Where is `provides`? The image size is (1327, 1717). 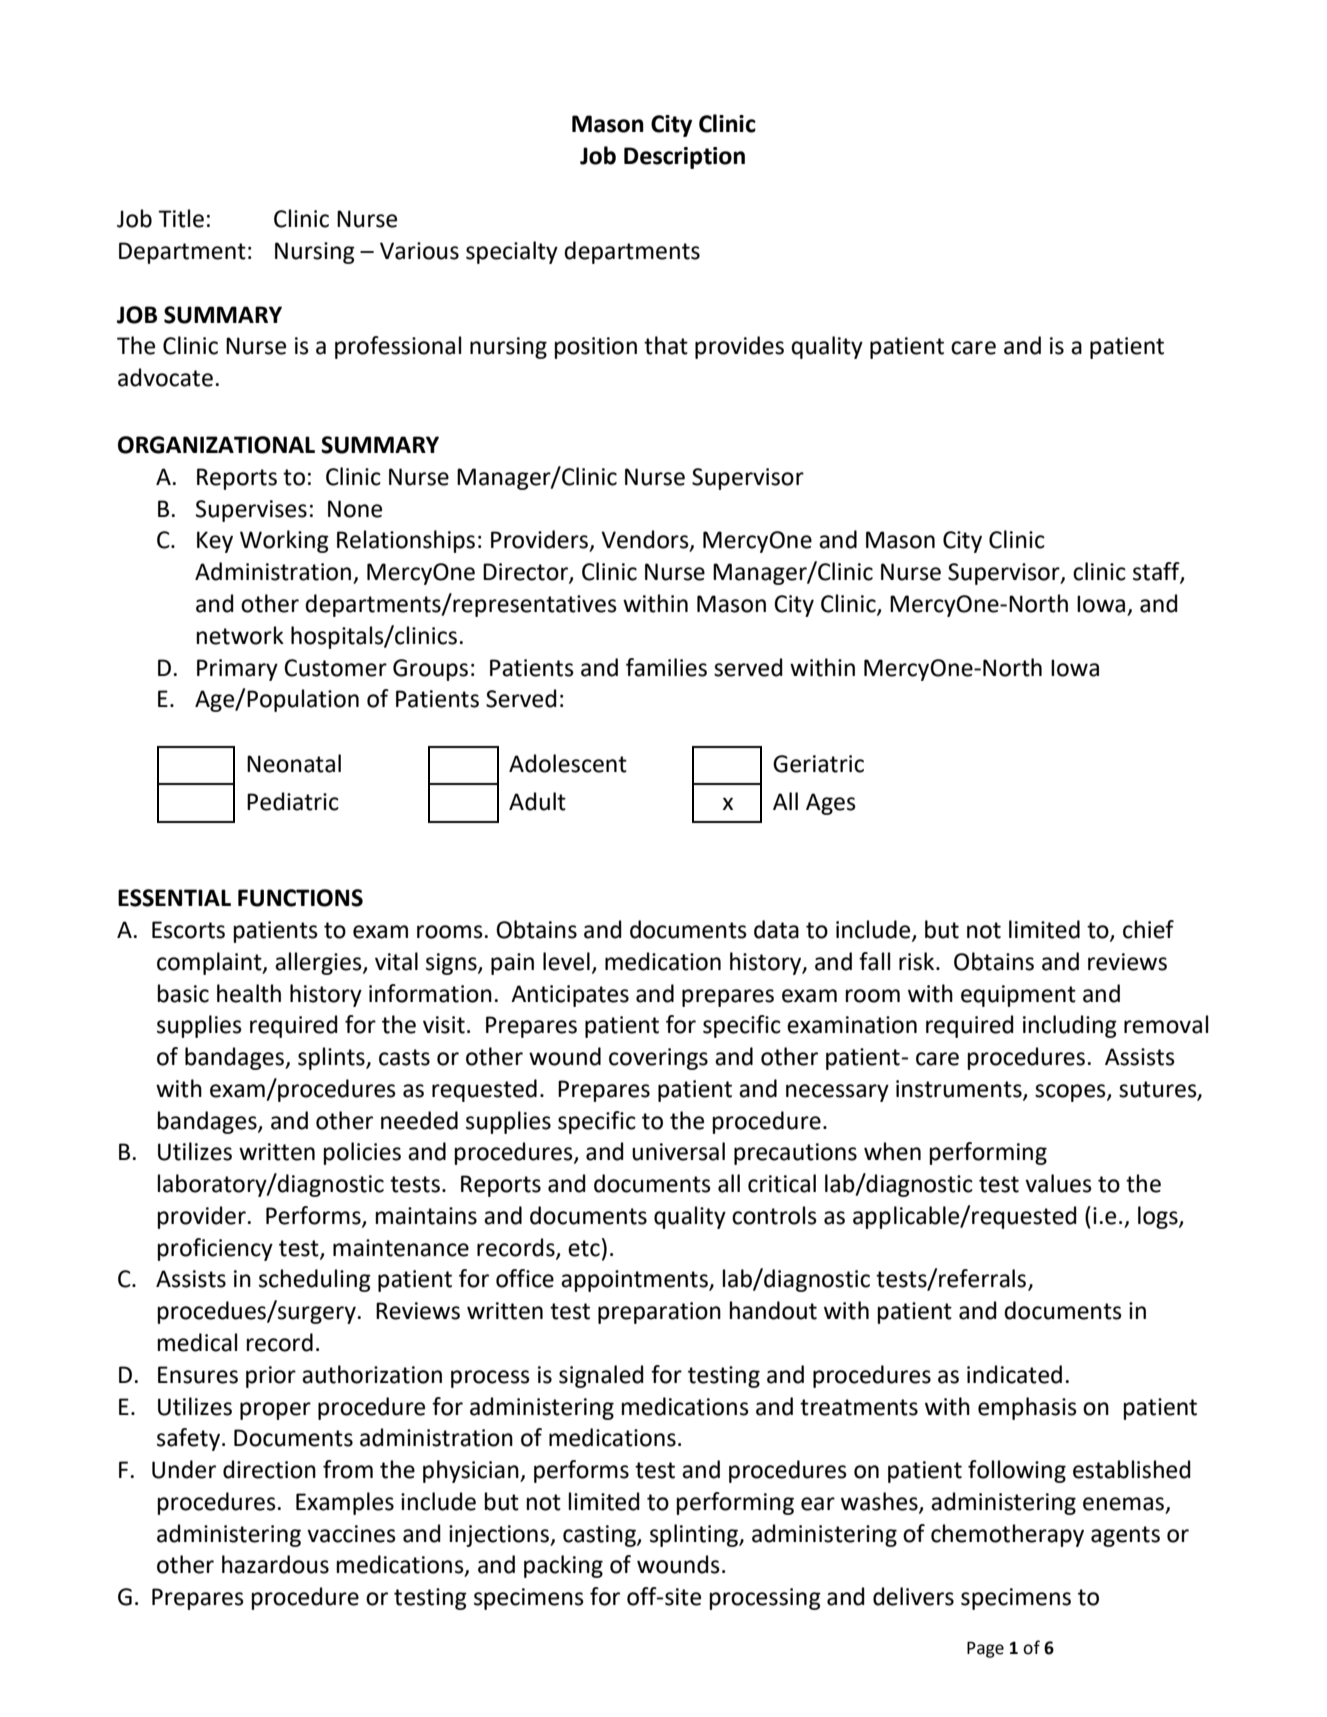
provides is located at coordinates (739, 347).
